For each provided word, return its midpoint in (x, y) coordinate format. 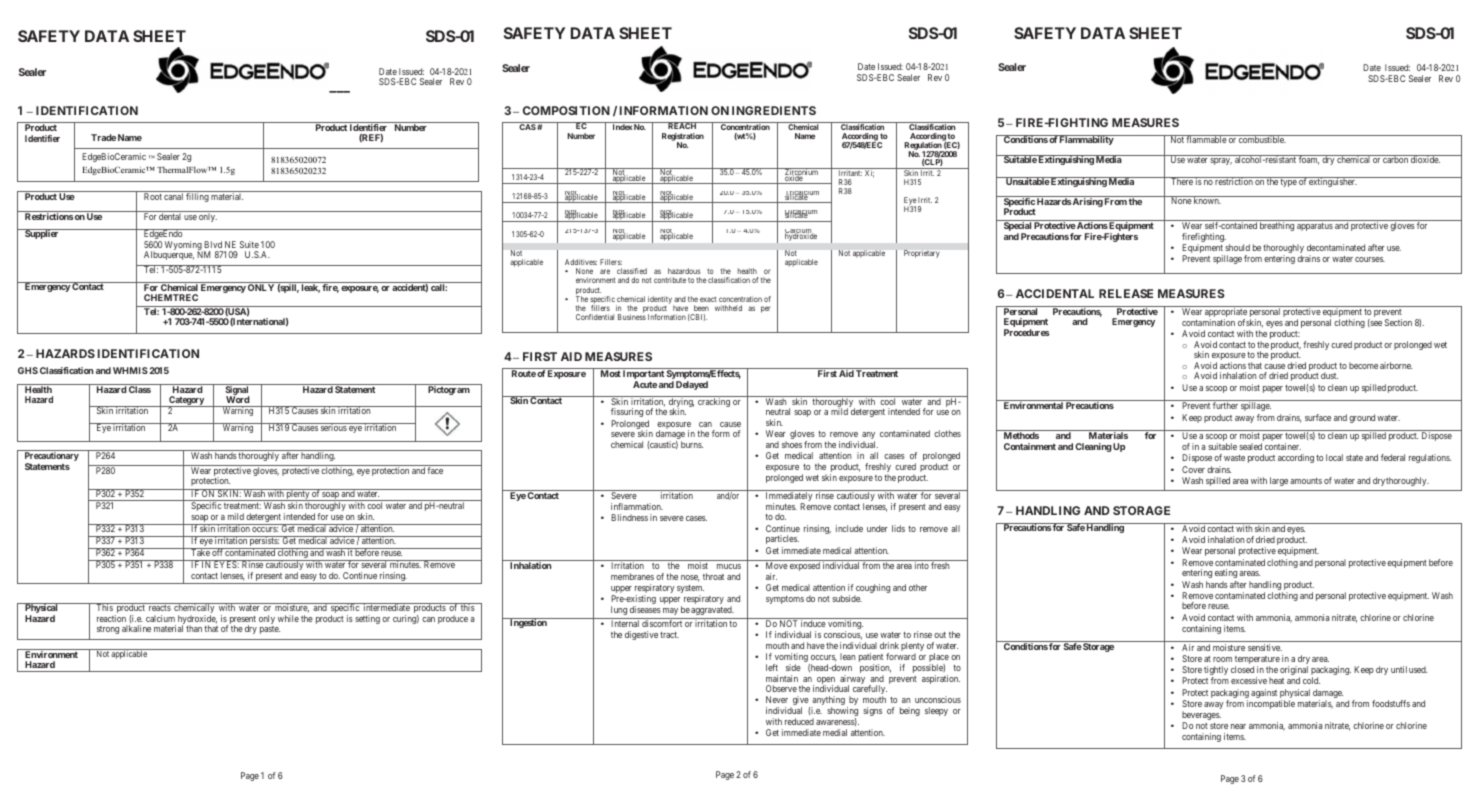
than (194, 628)
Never (777, 699)
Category (186, 402)
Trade (103, 137)
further (1225, 405)
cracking (714, 401)
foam (1308, 160)
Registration (683, 138)
